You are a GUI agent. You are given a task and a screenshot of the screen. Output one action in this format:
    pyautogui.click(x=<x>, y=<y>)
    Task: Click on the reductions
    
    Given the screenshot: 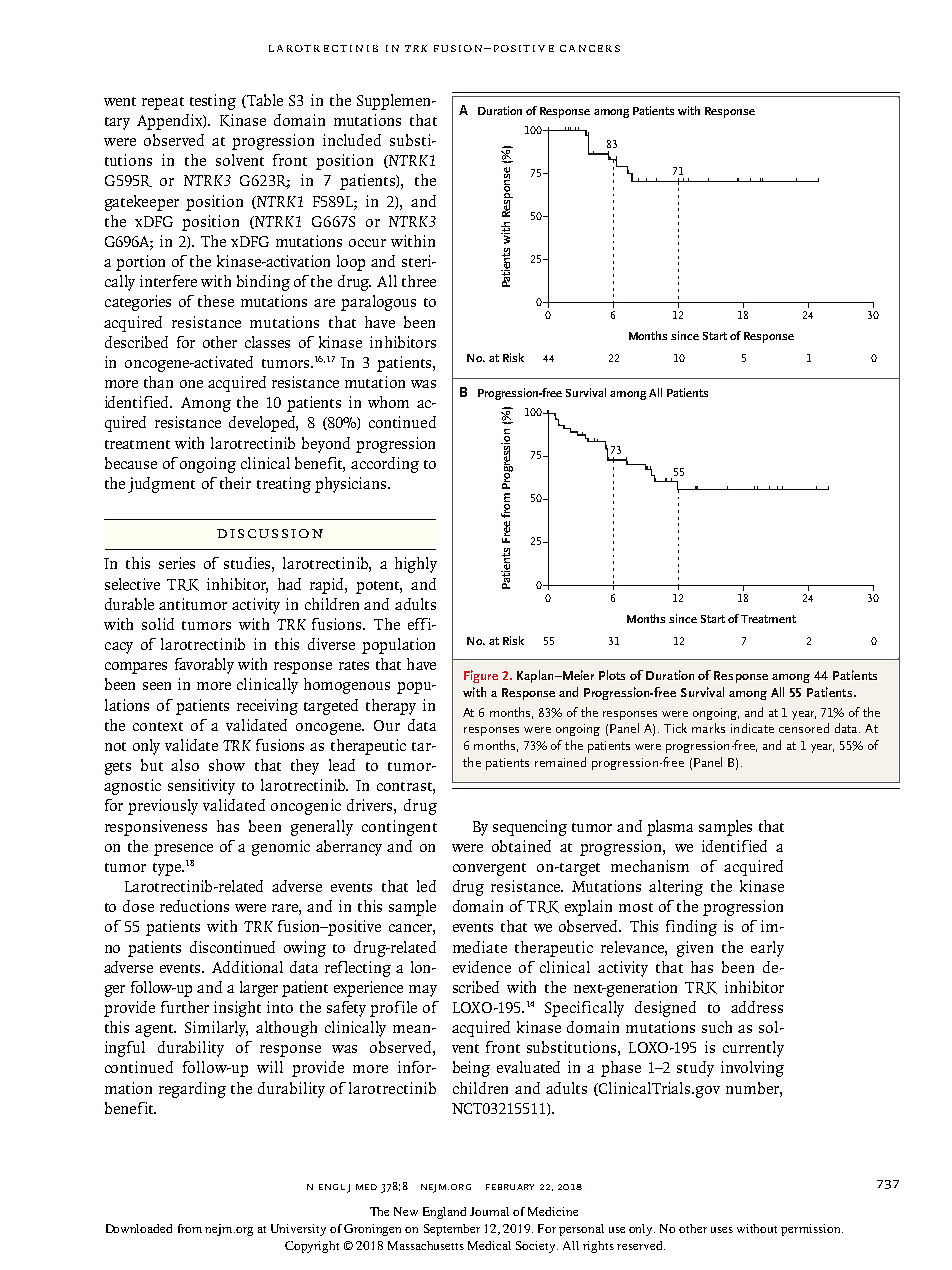 What is the action you would take?
    pyautogui.click(x=194, y=906)
